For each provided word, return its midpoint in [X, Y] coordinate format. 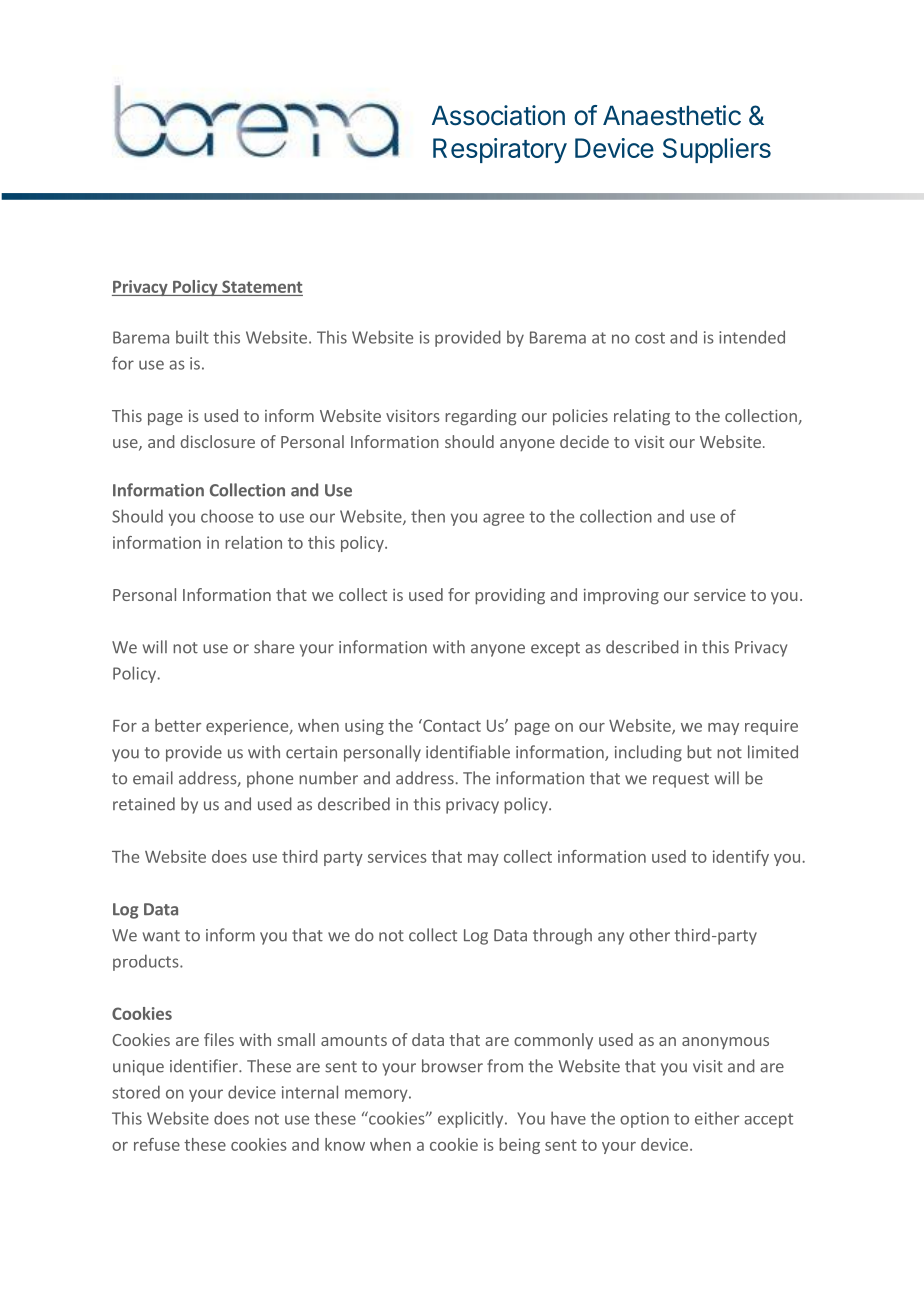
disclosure [217, 441]
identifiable [468, 752]
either [717, 1118]
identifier [205, 1066]
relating [642, 417]
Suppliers [717, 150]
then [428, 516]
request [681, 780]
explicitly [472, 1119]
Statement [262, 286]
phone [270, 779]
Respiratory [500, 150]
